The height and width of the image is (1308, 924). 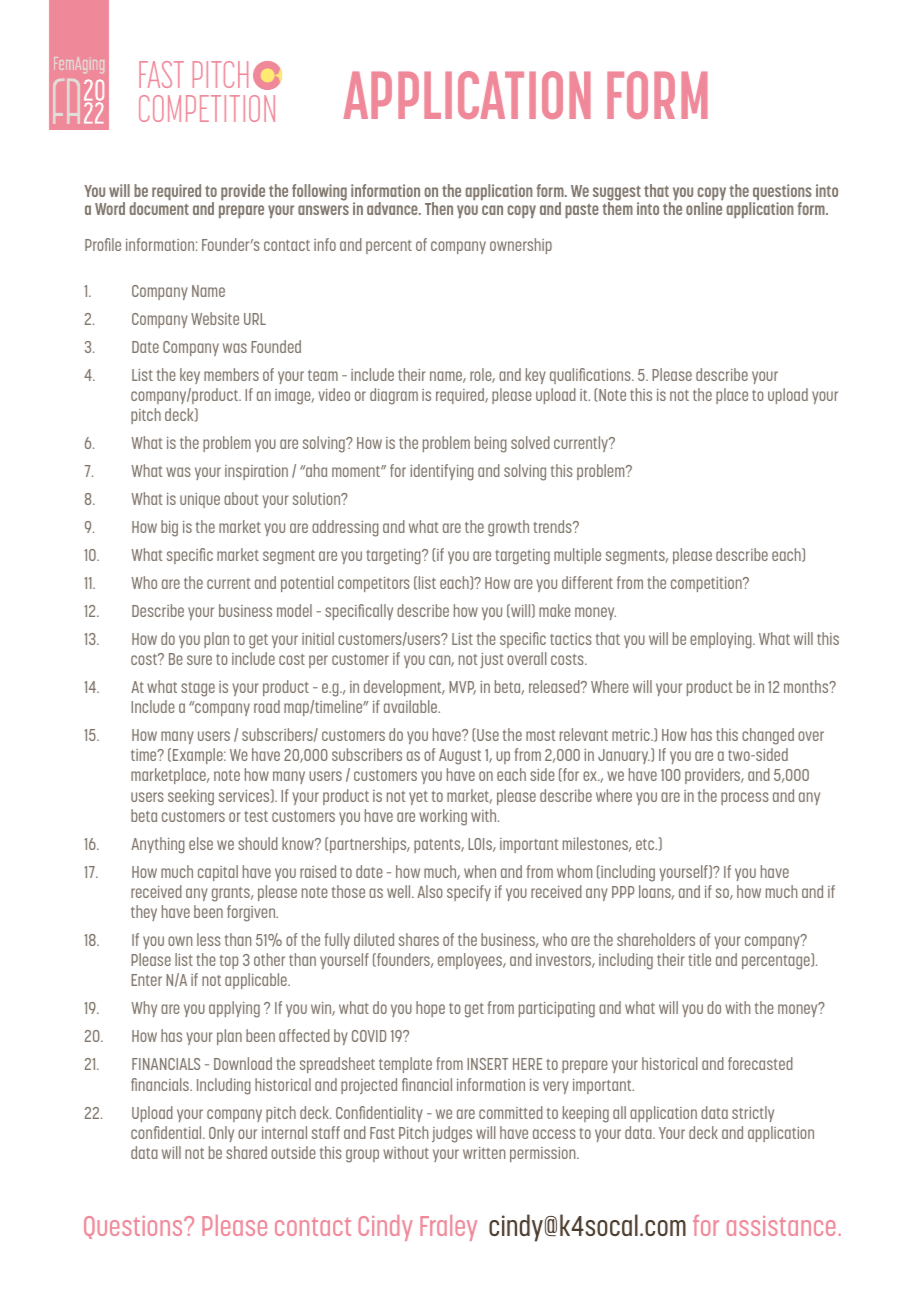 What do you see at coordinates (439, 208) in the image?
I see `Then` at bounding box center [439, 208].
